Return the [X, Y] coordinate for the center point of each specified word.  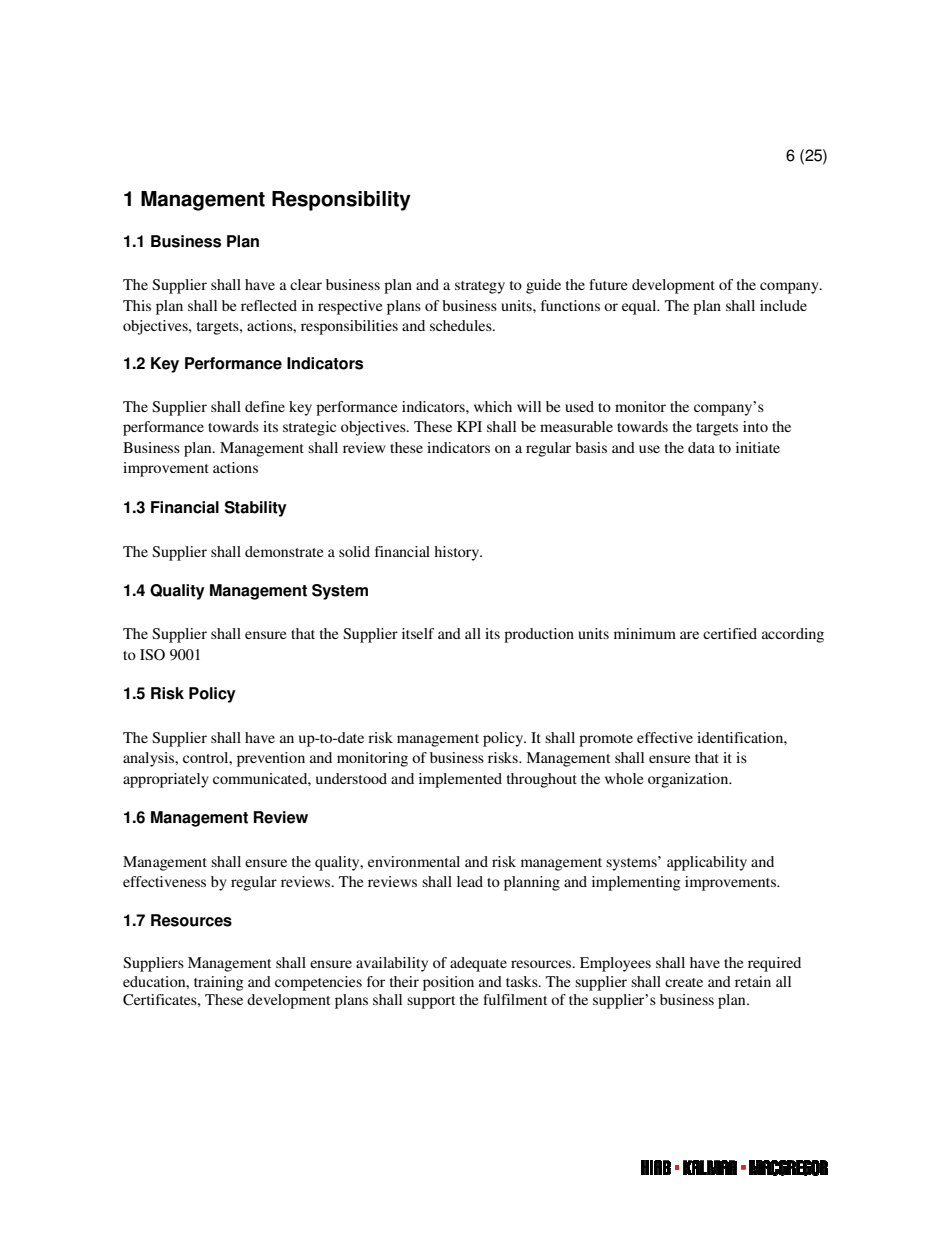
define [265, 406]
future [608, 284]
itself [418, 633]
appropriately [166, 780]
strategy [480, 287]
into [755, 426]
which [493, 406]
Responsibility [341, 201]
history [458, 553]
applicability [707, 863]
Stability [256, 509]
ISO [152, 655]
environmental [414, 861]
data [701, 447]
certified [730, 633]
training [219, 983]
